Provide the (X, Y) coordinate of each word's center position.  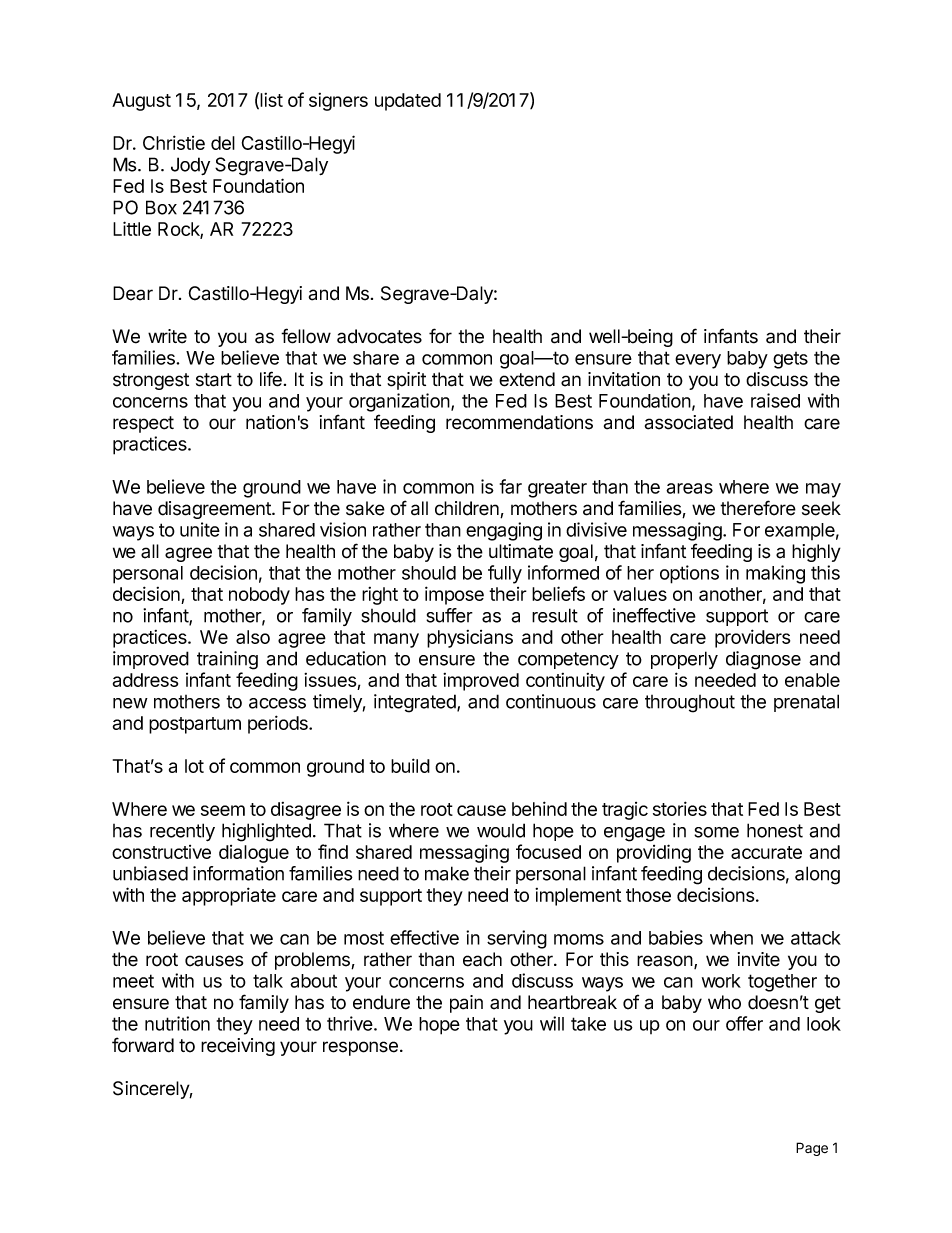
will (552, 1023)
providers (752, 638)
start (214, 380)
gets (790, 360)
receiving (238, 1047)
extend (527, 379)
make (447, 873)
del (223, 143)
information (238, 873)
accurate (766, 852)
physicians (470, 639)
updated (408, 102)
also (253, 637)
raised (775, 400)
